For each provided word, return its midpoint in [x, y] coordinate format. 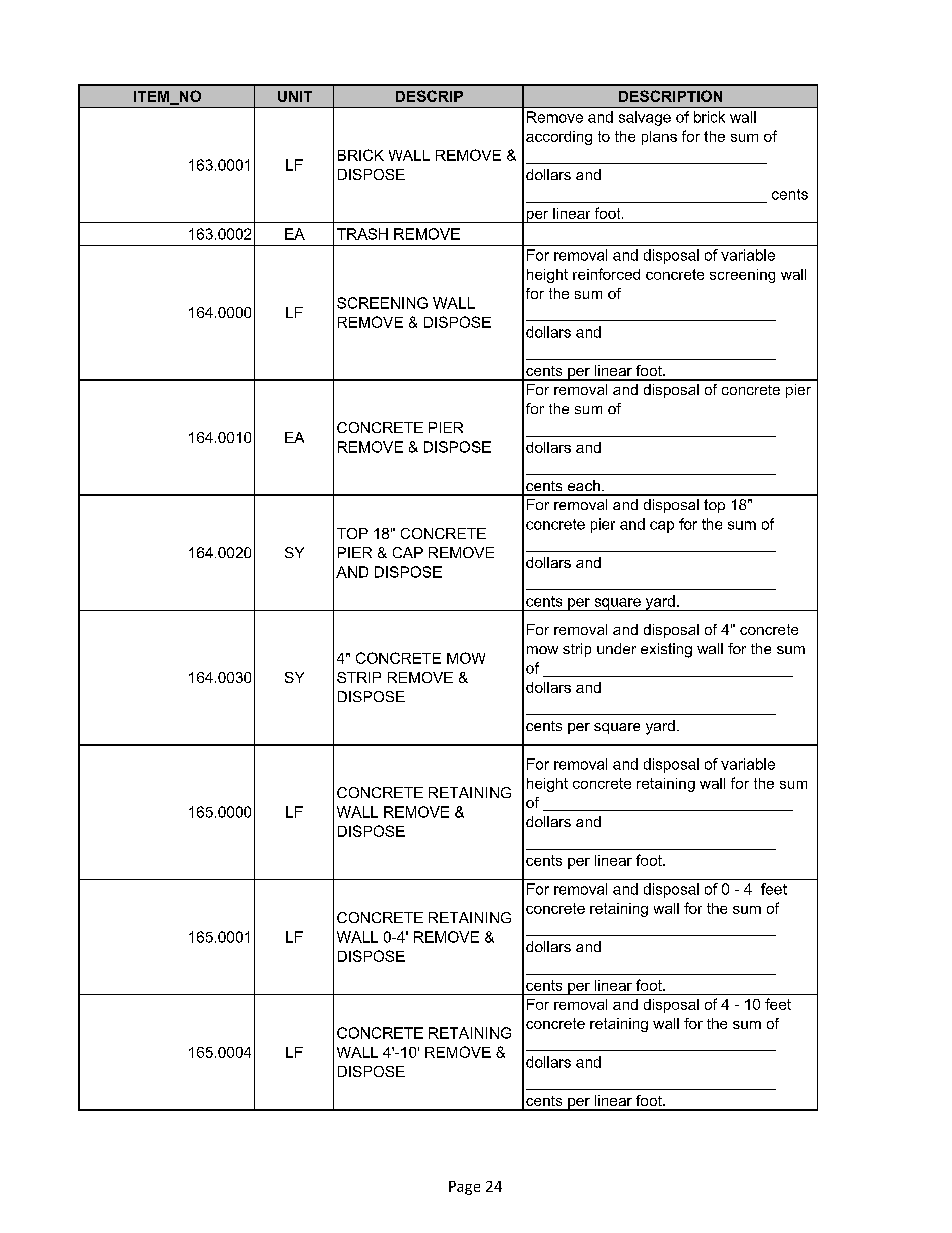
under [616, 648]
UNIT [295, 96]
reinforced [606, 274]
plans [659, 138]
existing [666, 650]
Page [464, 1188]
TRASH [362, 234]
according [559, 138]
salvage [645, 118]
